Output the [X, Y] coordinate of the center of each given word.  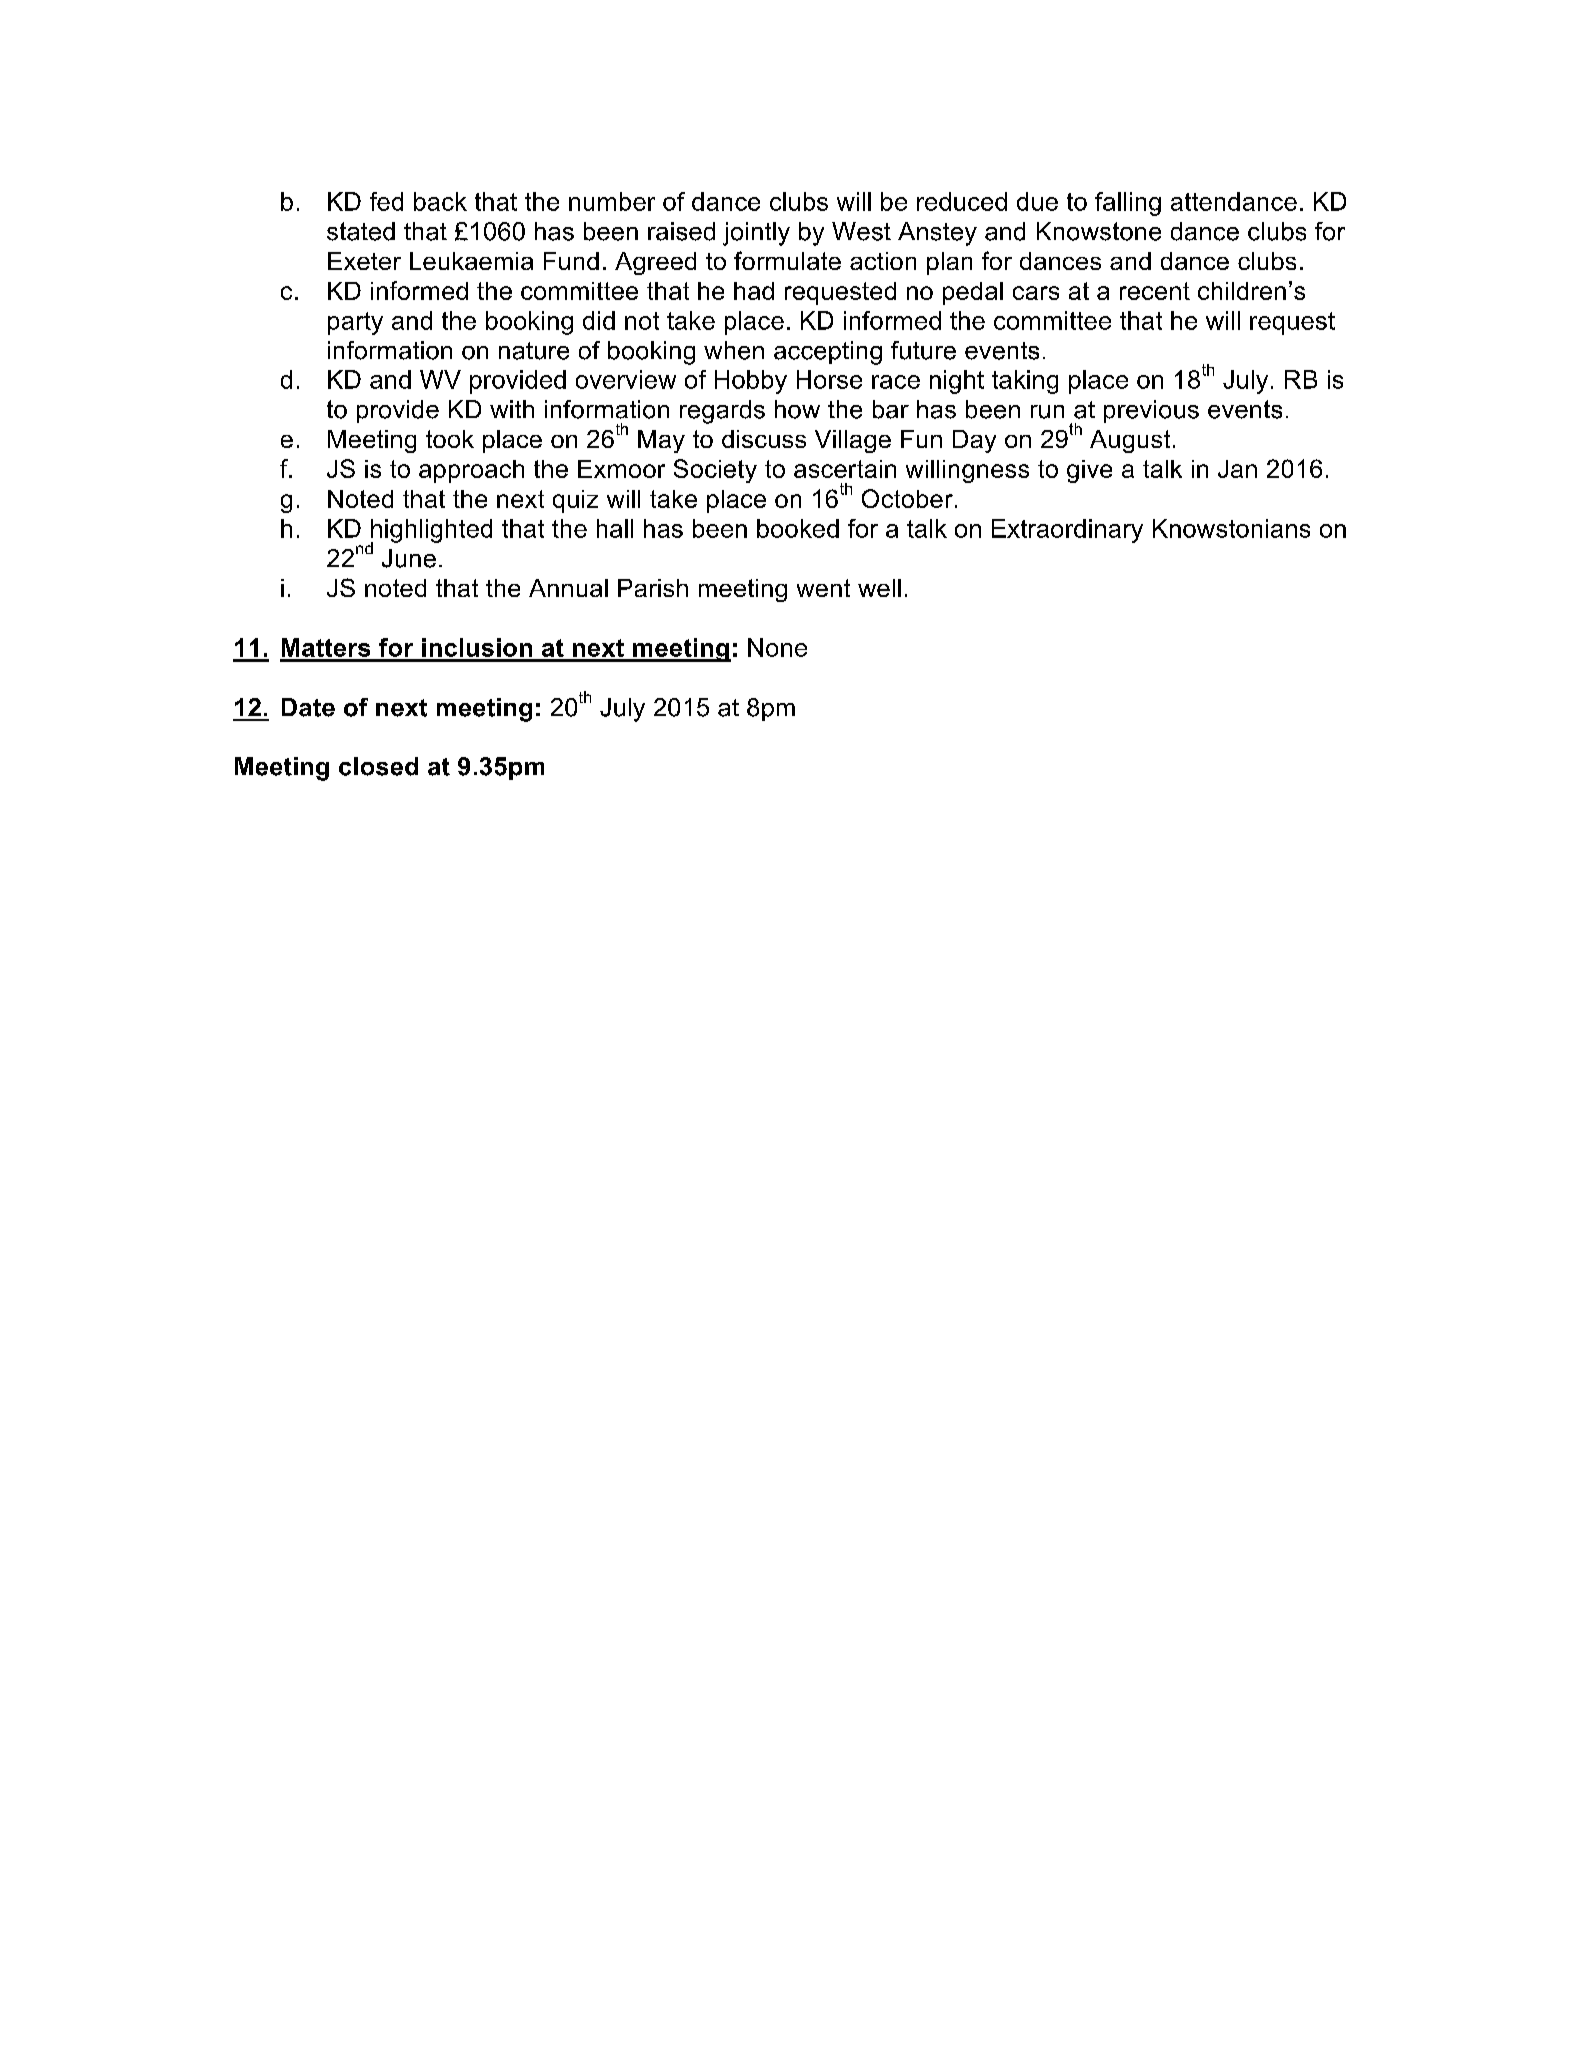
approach [471, 471]
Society [715, 471]
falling [1128, 204]
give [1089, 471]
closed [378, 766]
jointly [756, 234]
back [440, 201]
